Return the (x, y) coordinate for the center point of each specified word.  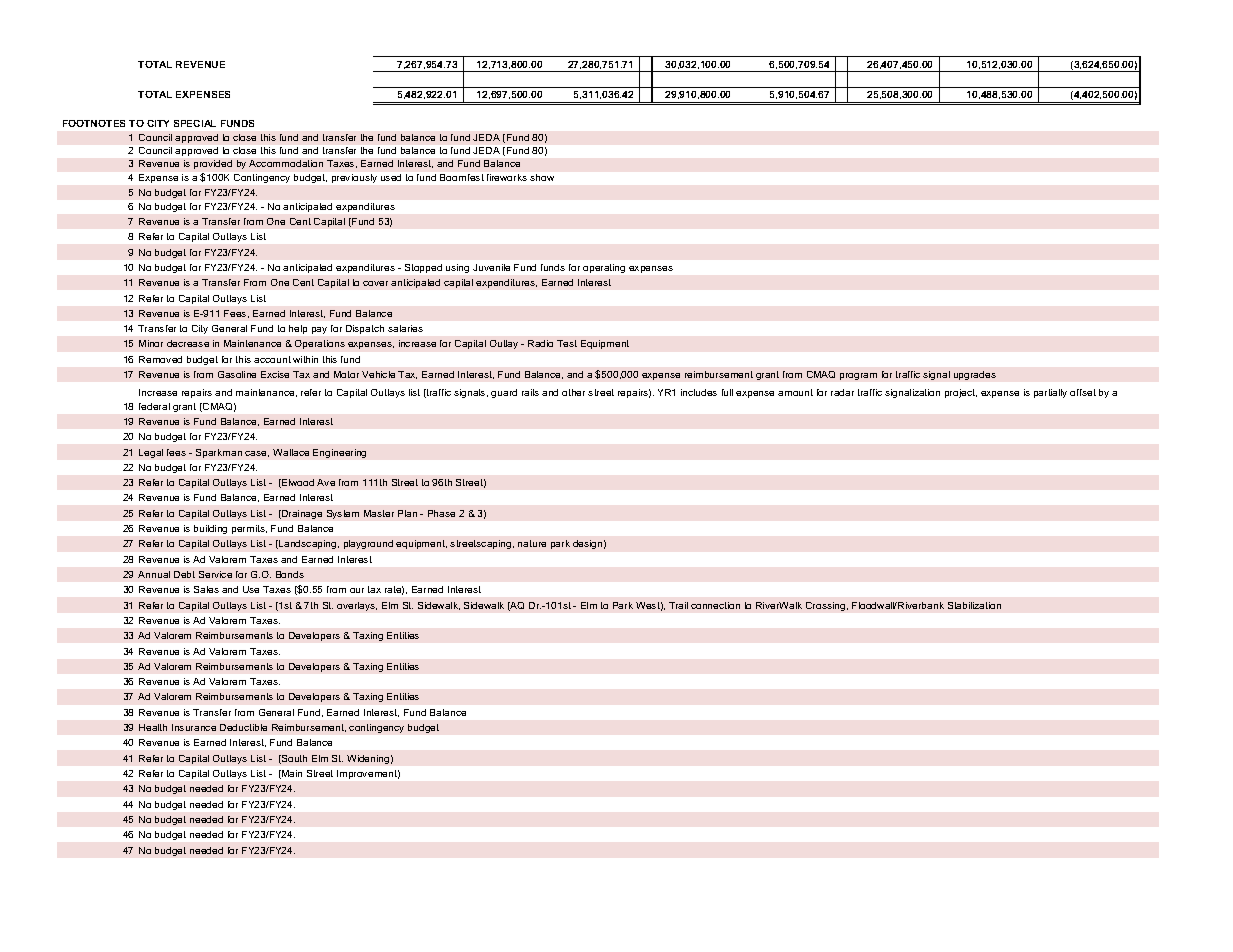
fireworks (507, 177)
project (961, 393)
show (542, 177)
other (573, 392)
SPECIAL (195, 123)
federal (154, 406)
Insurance (194, 727)
